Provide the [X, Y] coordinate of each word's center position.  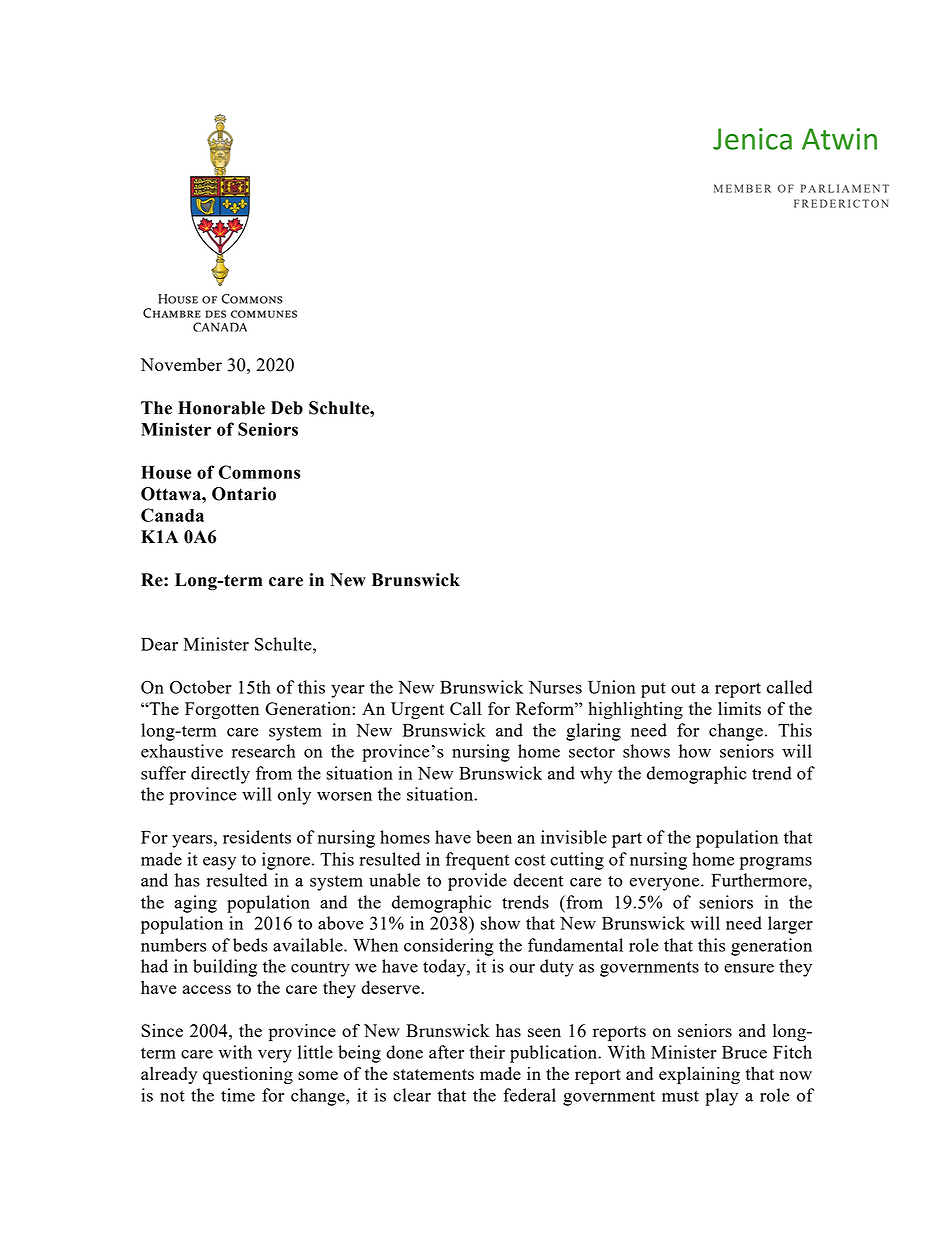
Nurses [555, 687]
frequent [477, 861]
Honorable [221, 408]
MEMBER [742, 188]
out [683, 688]
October [201, 687]
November [181, 364]
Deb [287, 408]
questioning [248, 1076]
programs [775, 863]
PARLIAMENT [845, 188]
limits [739, 708]
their [487, 1052]
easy [219, 863]
